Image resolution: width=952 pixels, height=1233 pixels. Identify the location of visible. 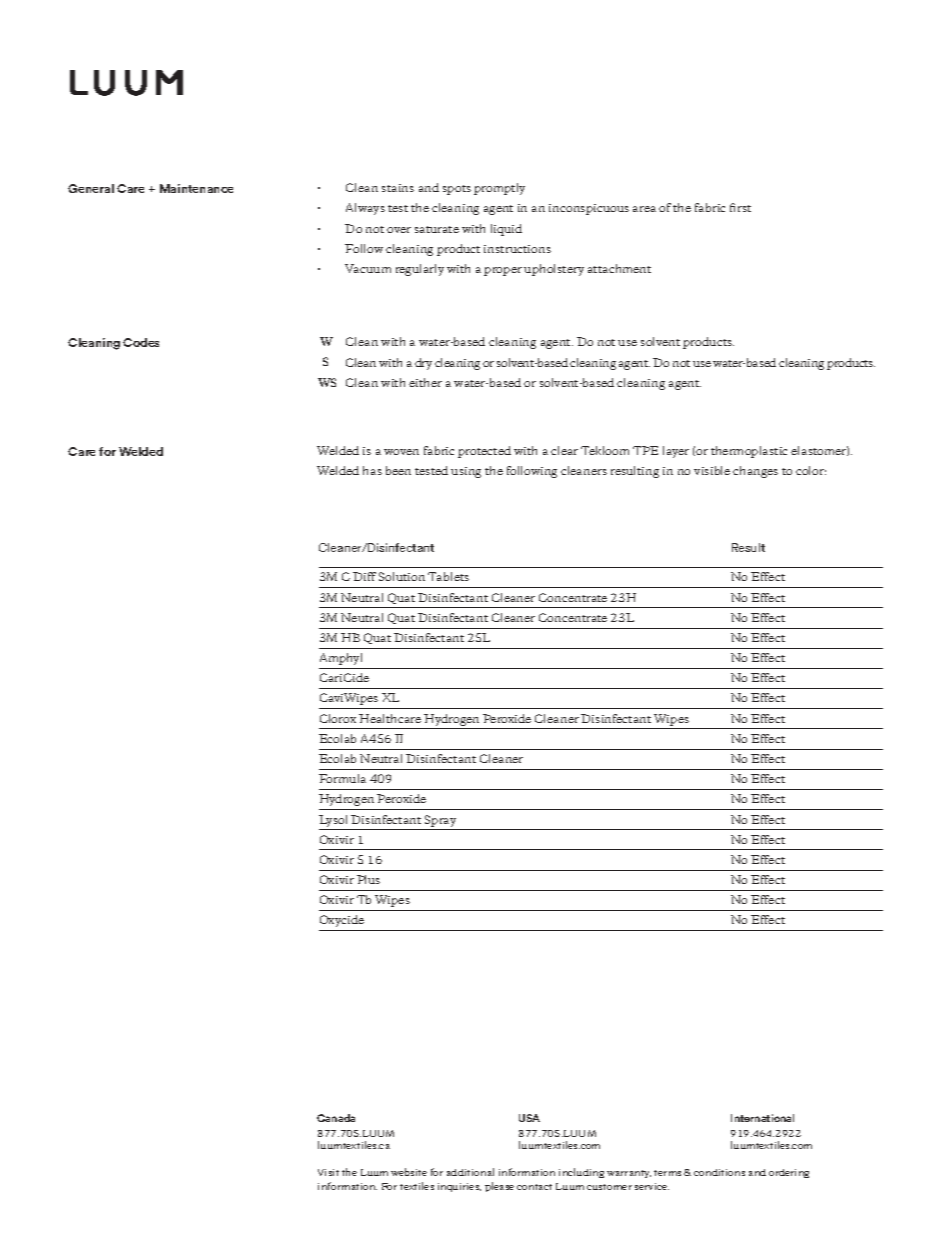
(712, 470).
